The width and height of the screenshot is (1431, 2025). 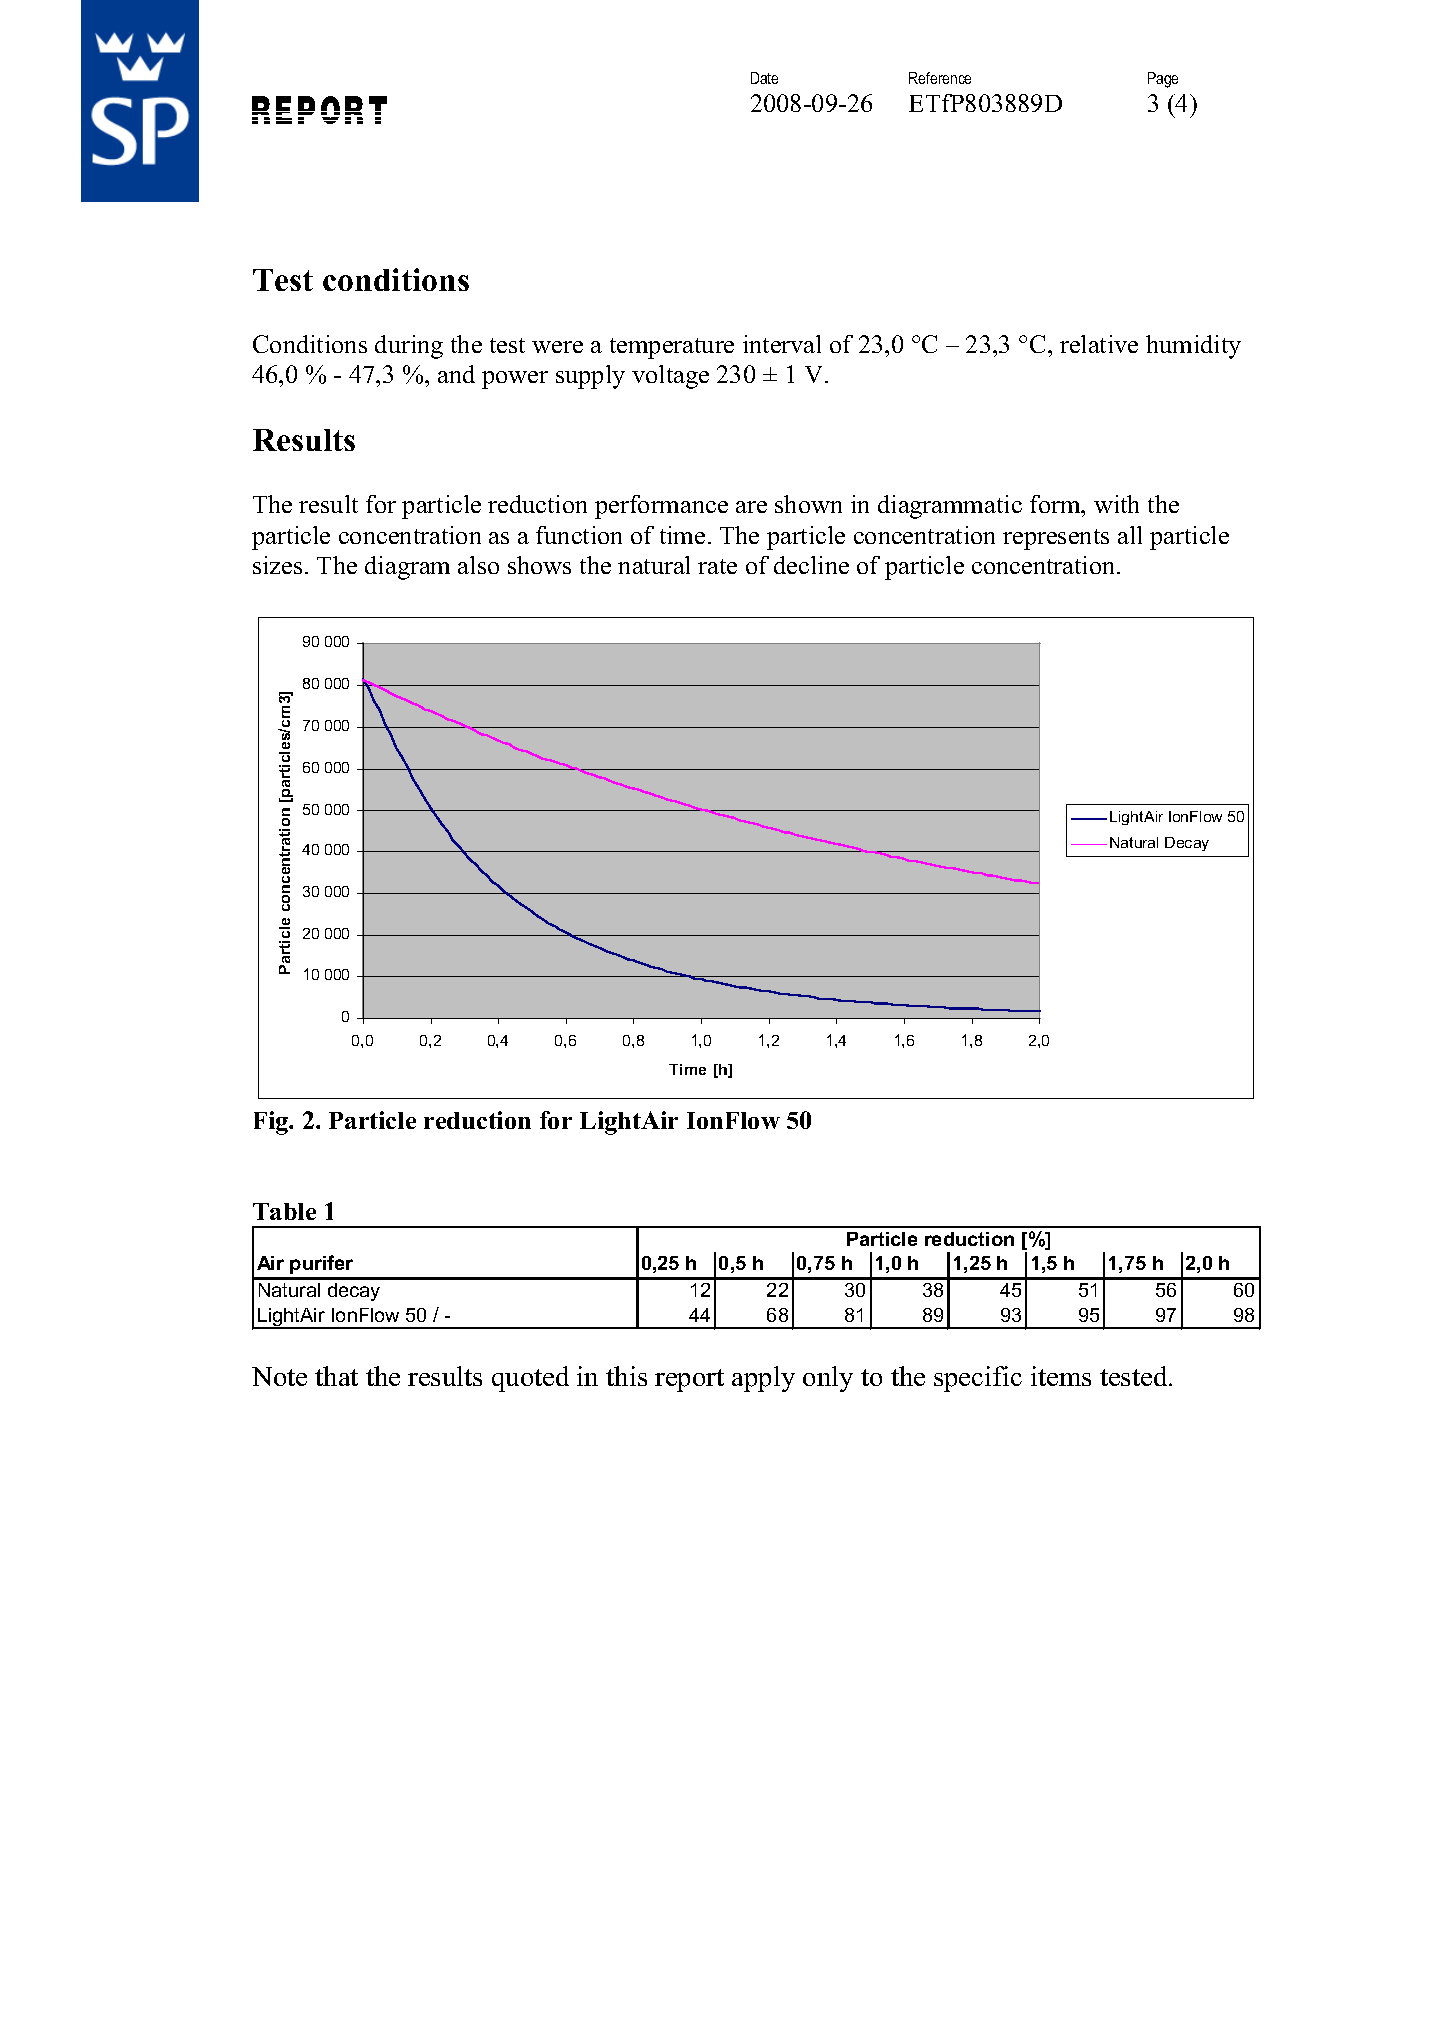 What do you see at coordinates (1099, 344) in the screenshot?
I see `relative` at bounding box center [1099, 344].
